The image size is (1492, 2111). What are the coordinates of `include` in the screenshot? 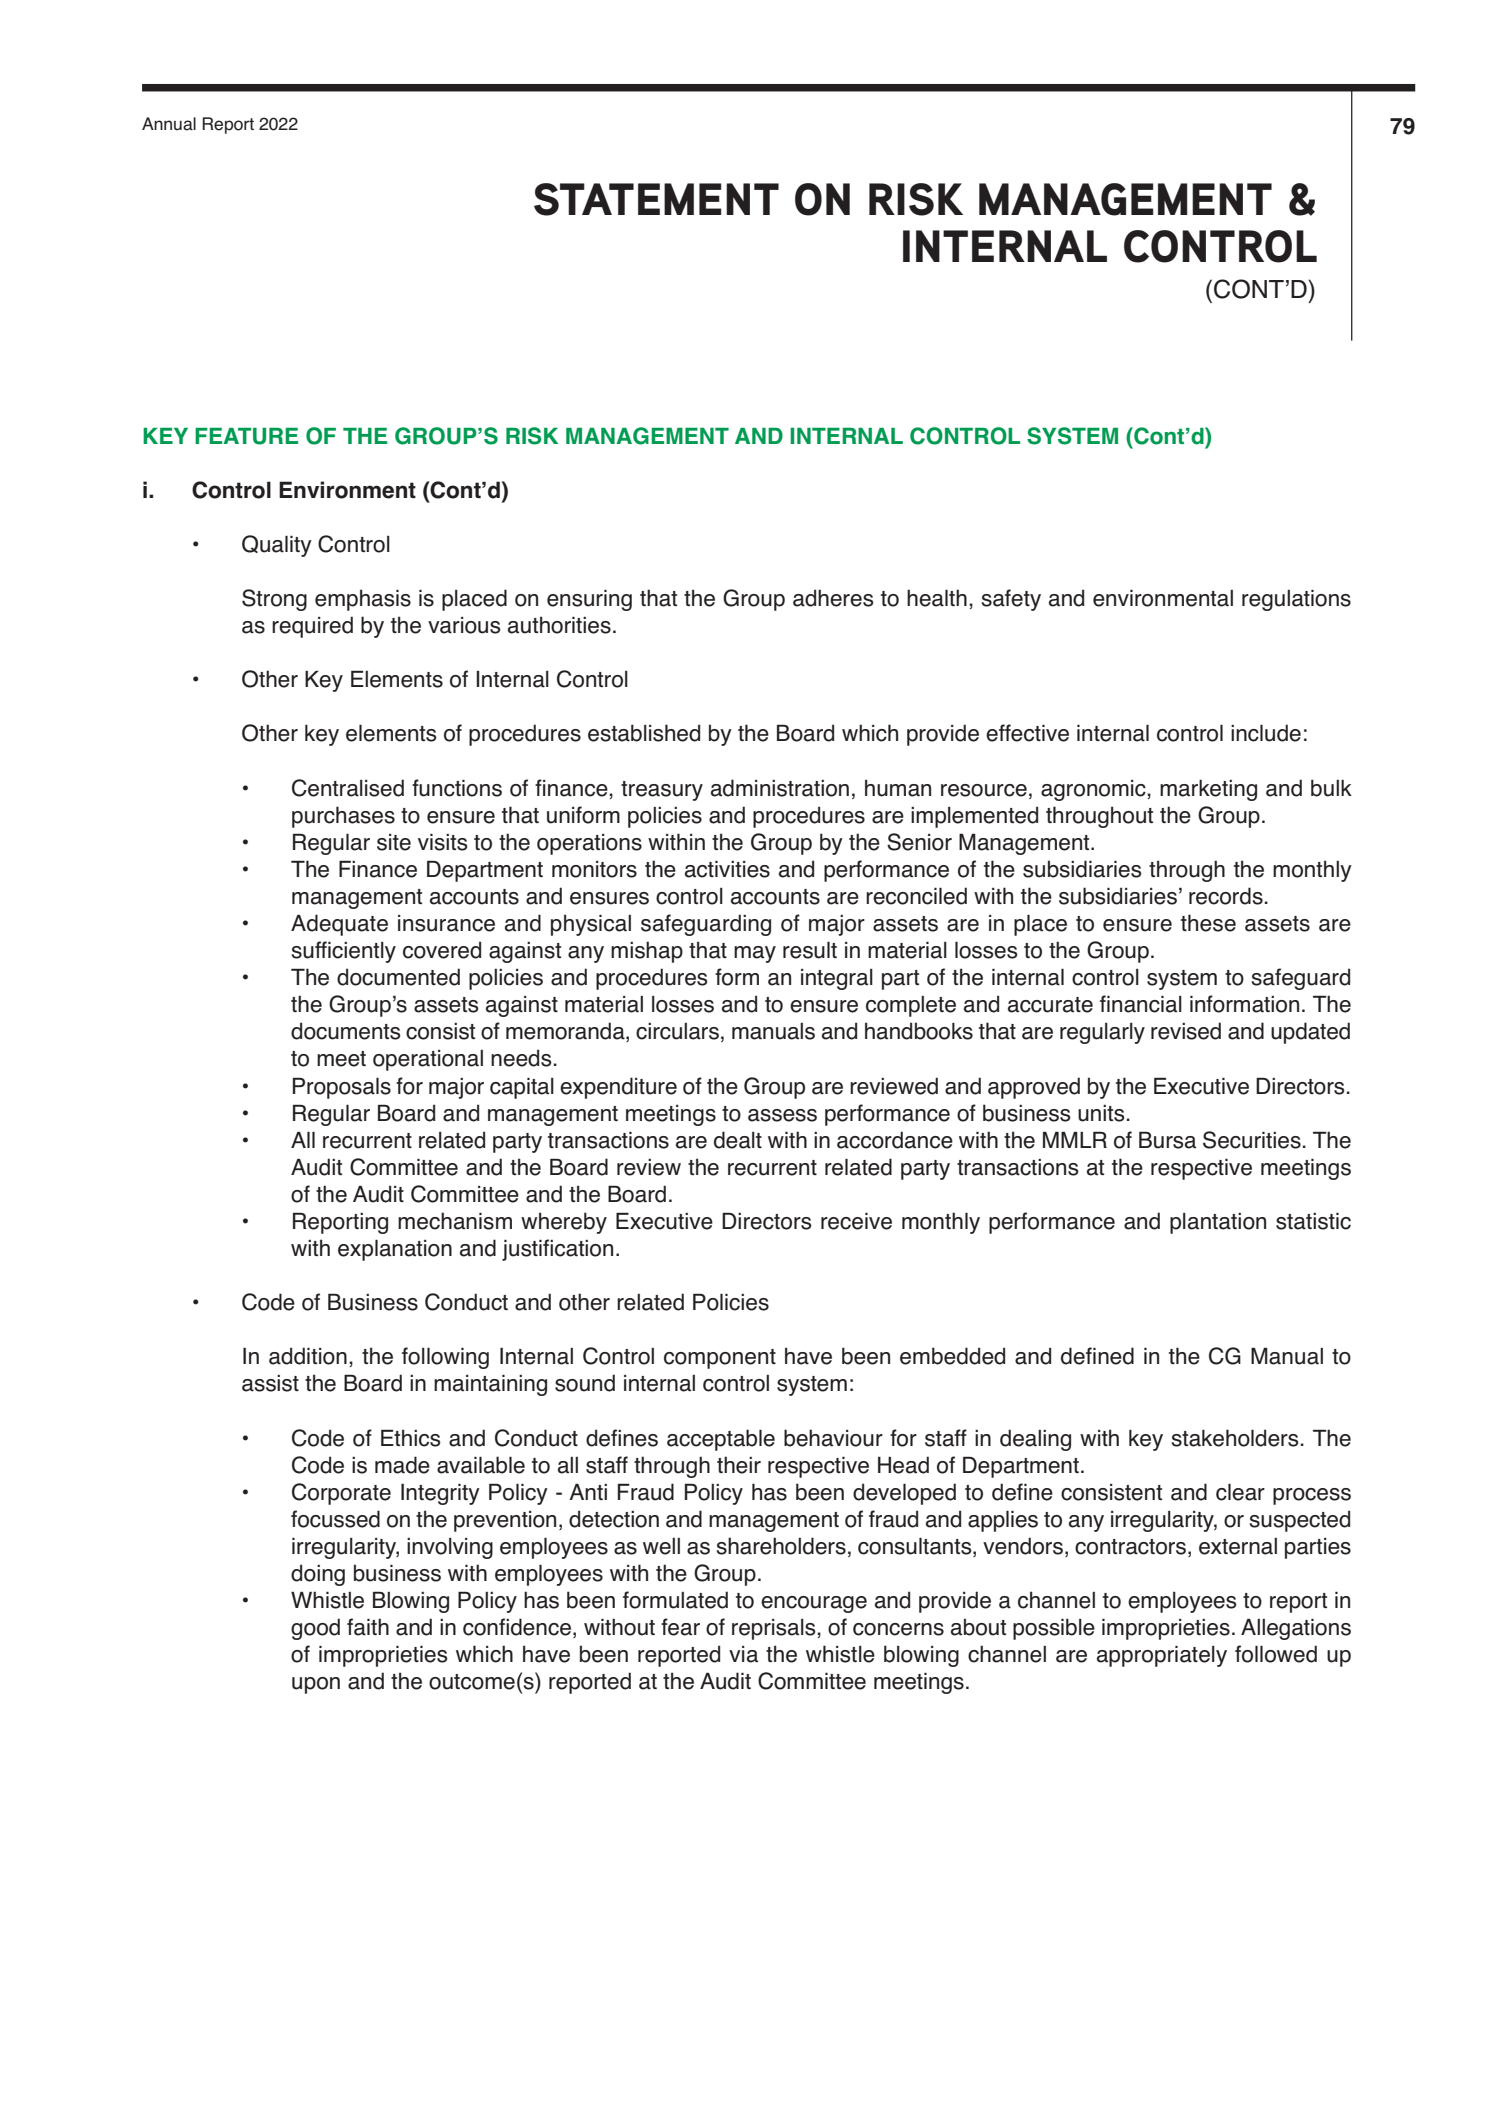 It's located at (1266, 733).
